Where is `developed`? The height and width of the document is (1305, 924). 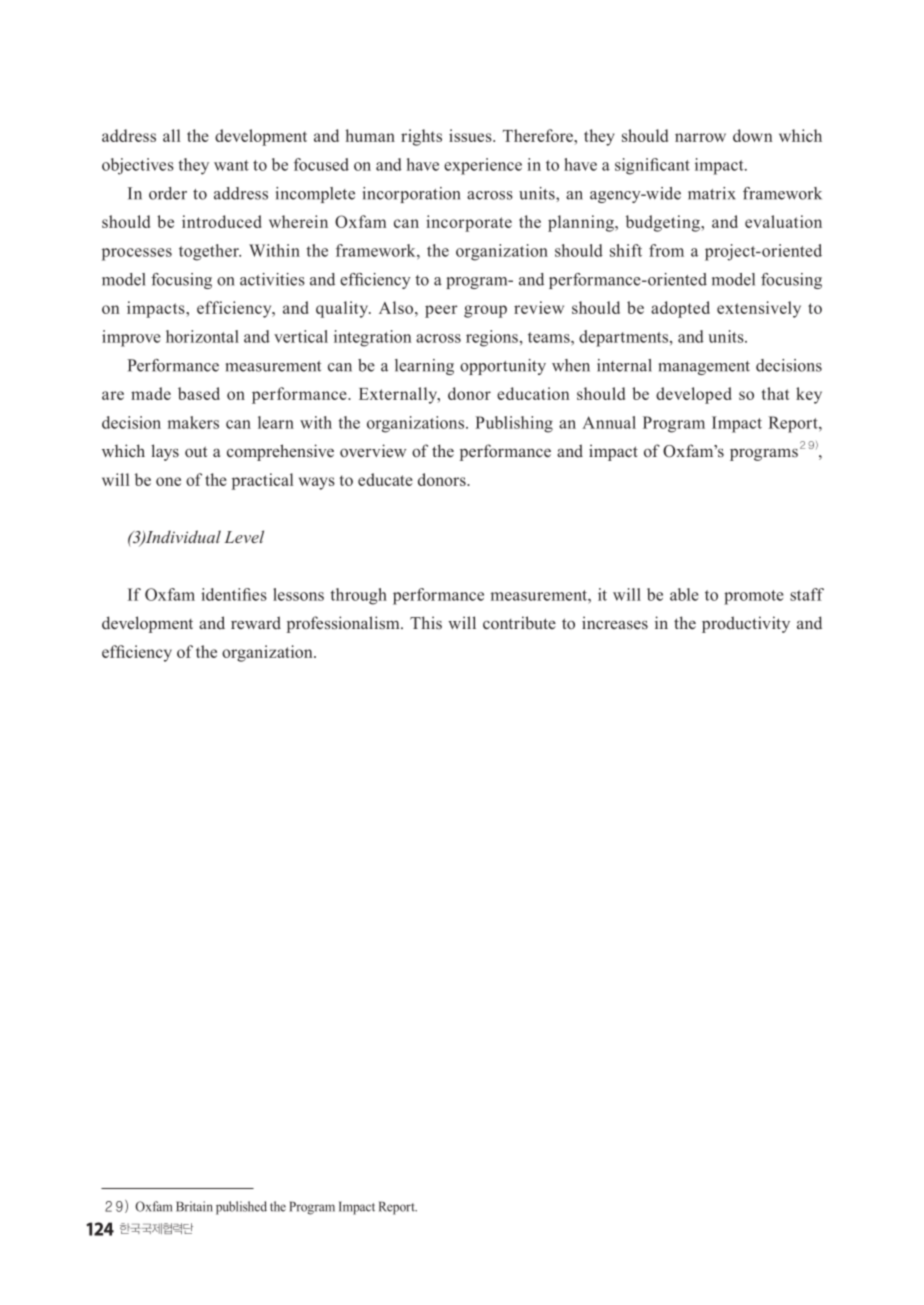
developed is located at coordinates (693, 395).
